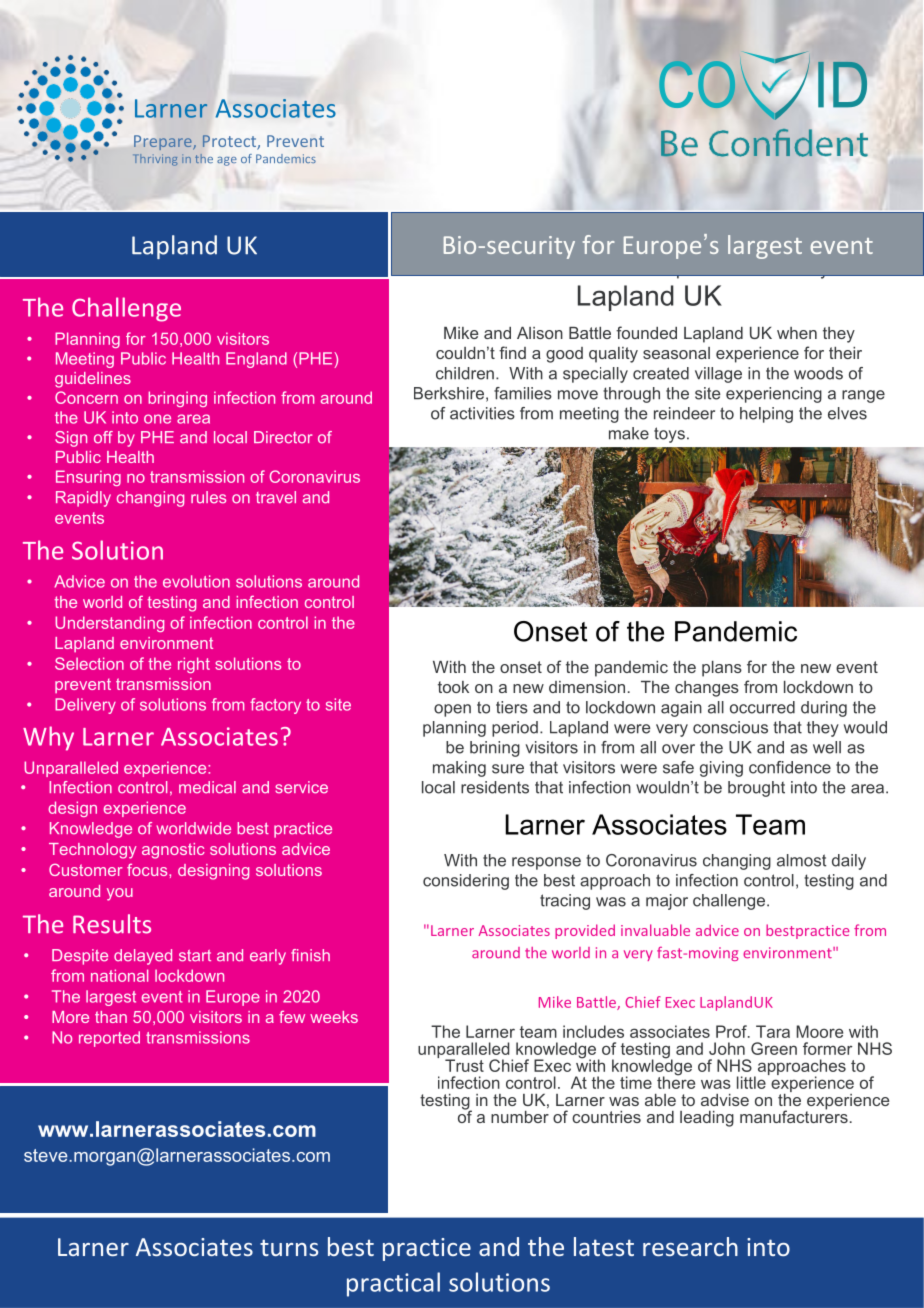  I want to click on Rapidly, so click(83, 499).
